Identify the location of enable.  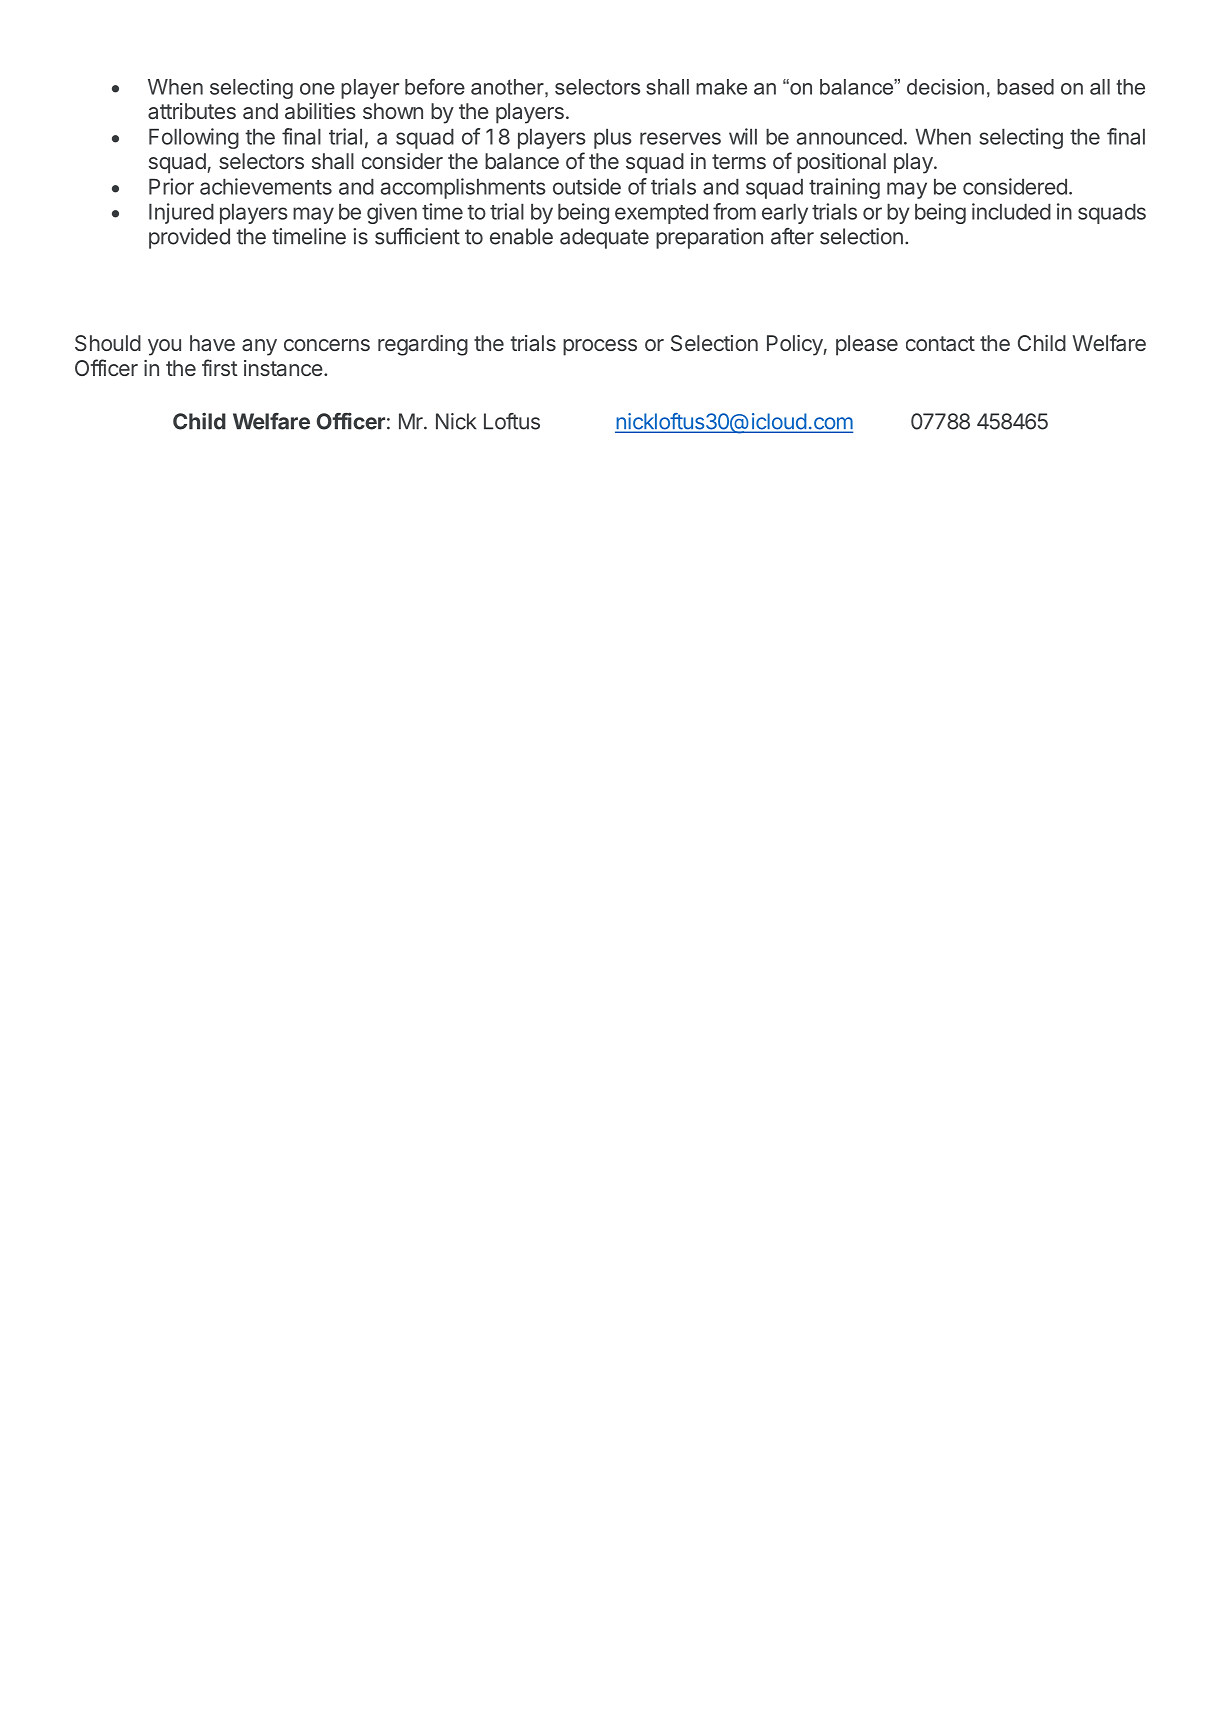
(521, 236).
